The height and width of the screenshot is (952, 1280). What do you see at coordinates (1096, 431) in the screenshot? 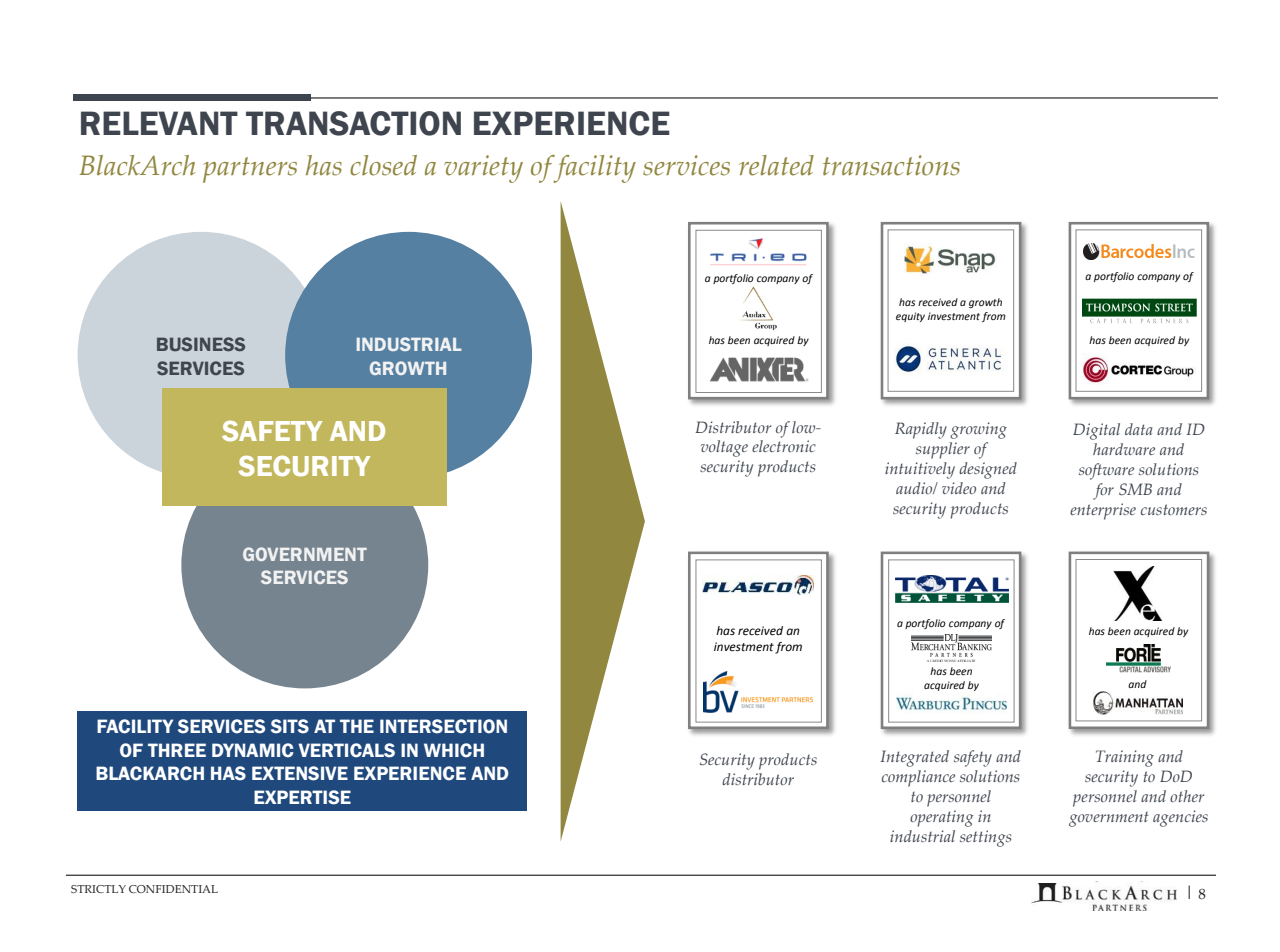
I see `Digital` at bounding box center [1096, 431].
